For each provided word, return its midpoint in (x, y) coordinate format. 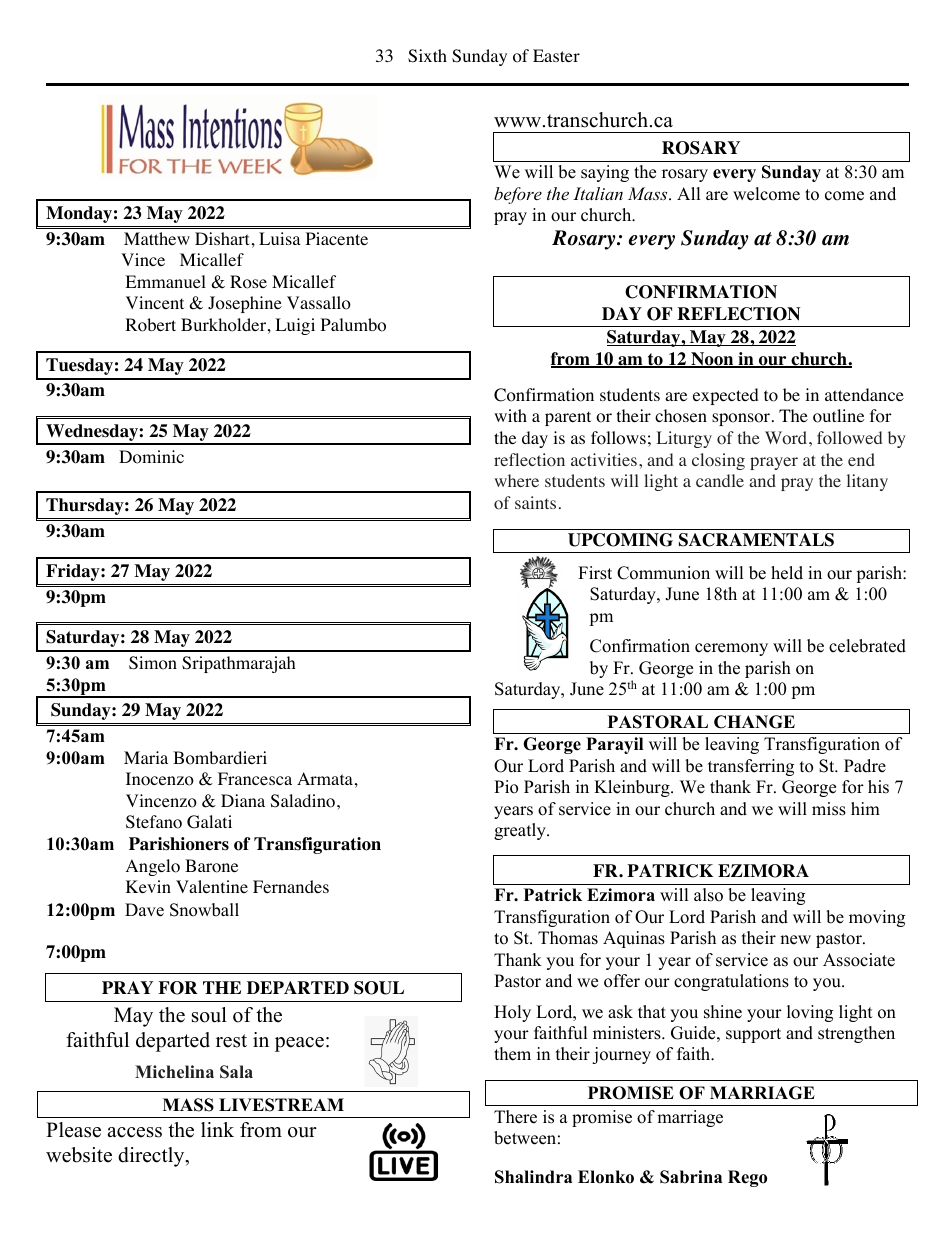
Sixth (427, 56)
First (595, 573)
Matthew (157, 238)
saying (605, 173)
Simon (153, 663)
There (515, 1117)
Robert (150, 325)
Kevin (148, 886)
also (708, 895)
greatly (521, 831)
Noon (712, 360)
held (787, 573)
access (134, 1132)
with (510, 415)
